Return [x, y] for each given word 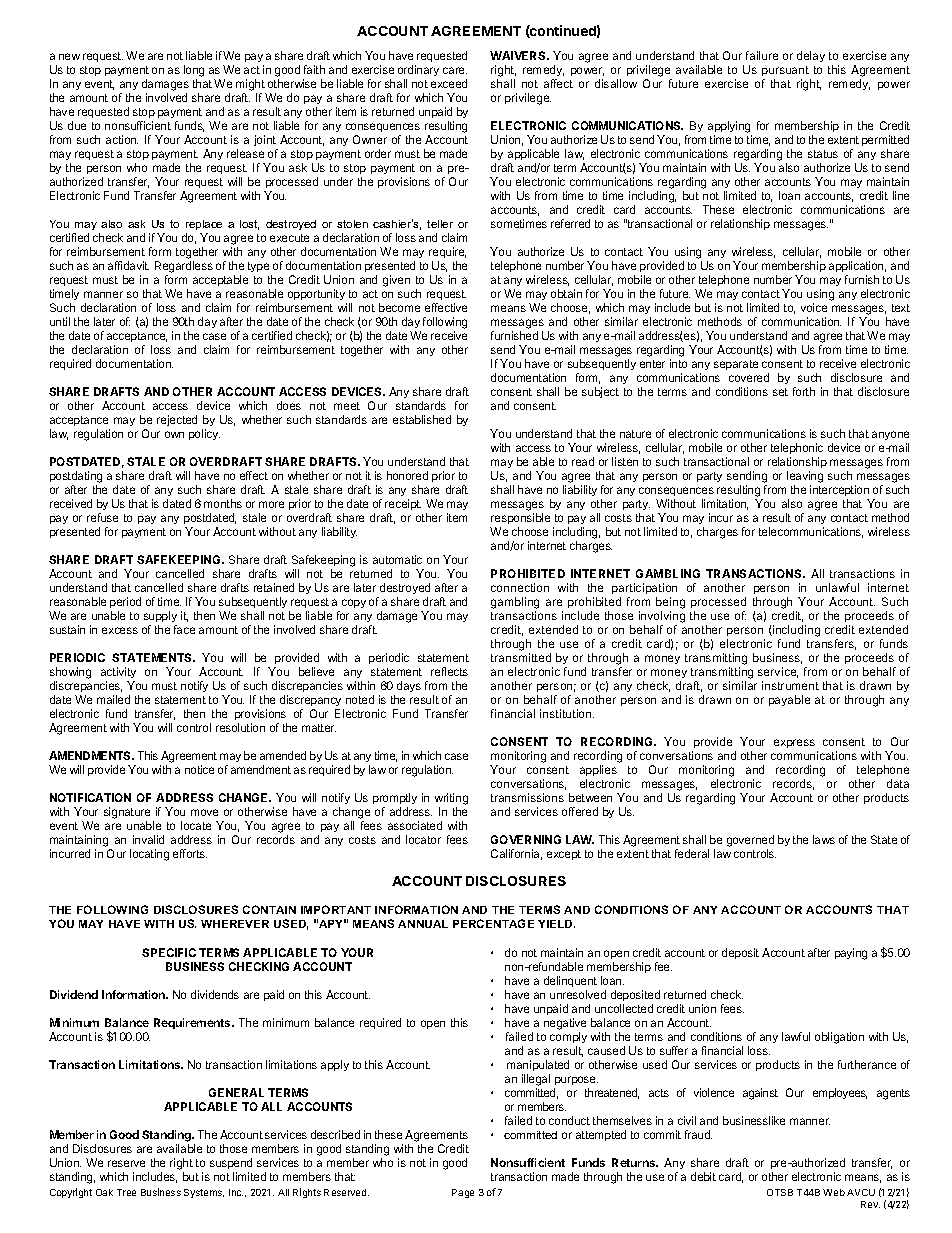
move [204, 812]
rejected [177, 420]
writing [451, 800]
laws [824, 839]
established [422, 419]
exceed [449, 83]
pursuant [785, 71]
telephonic [797, 448]
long [194, 71]
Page [463, 1193]
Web [834, 1192]
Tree [126, 1192]
